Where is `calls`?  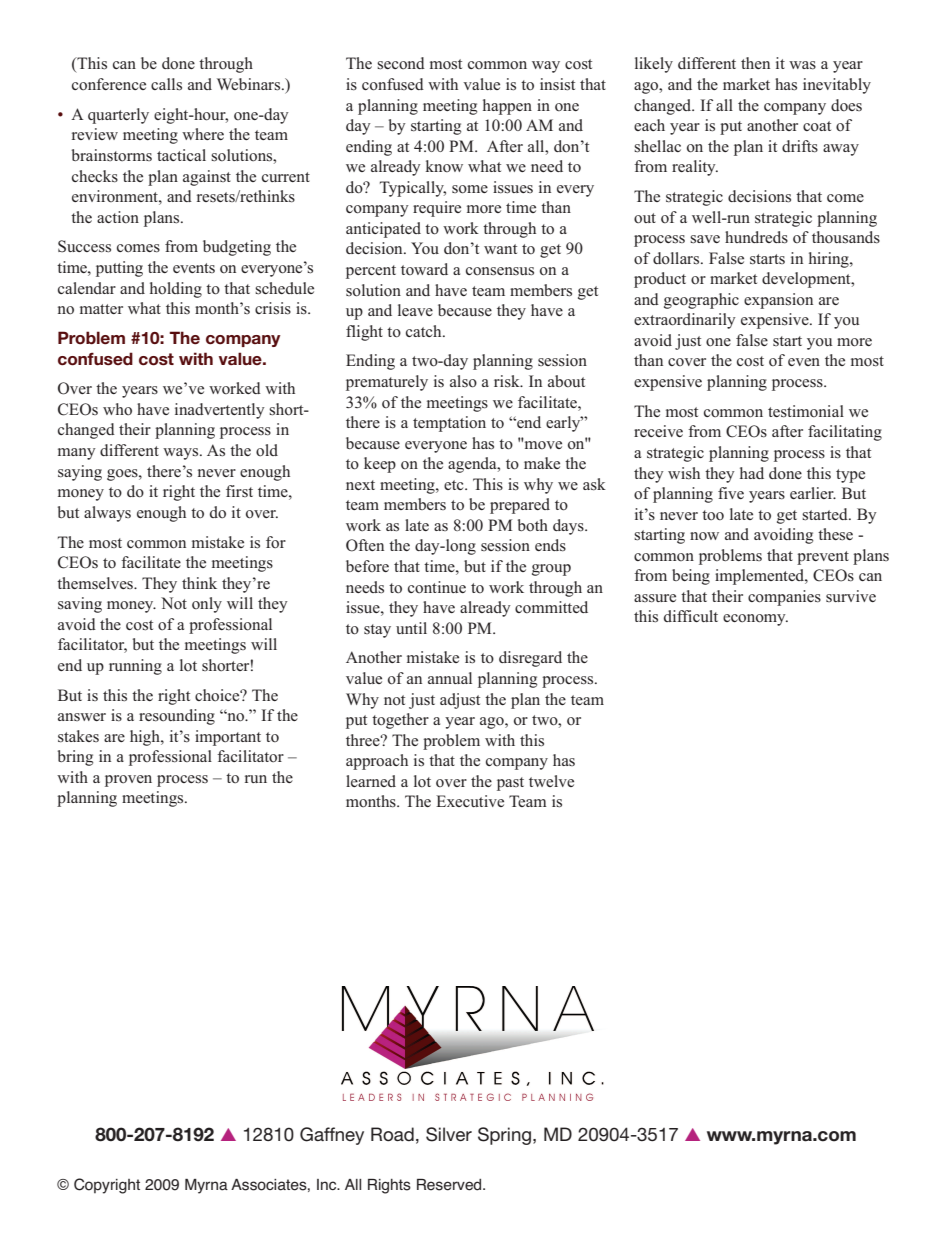 calls is located at coordinates (166, 84).
